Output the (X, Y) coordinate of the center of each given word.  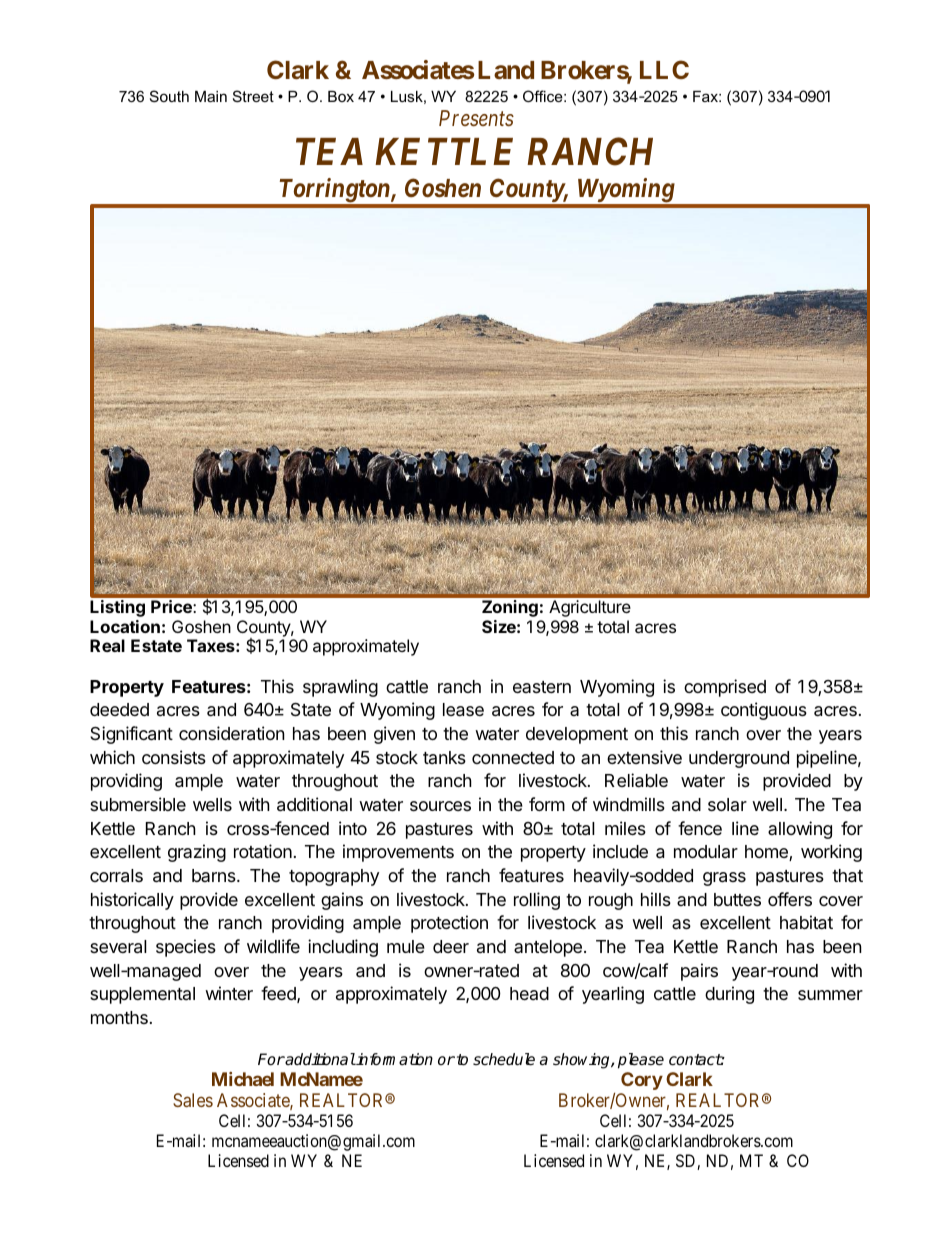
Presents (476, 118)
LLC (664, 69)
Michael (243, 1079)
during (729, 995)
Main (211, 96)
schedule (504, 1059)
